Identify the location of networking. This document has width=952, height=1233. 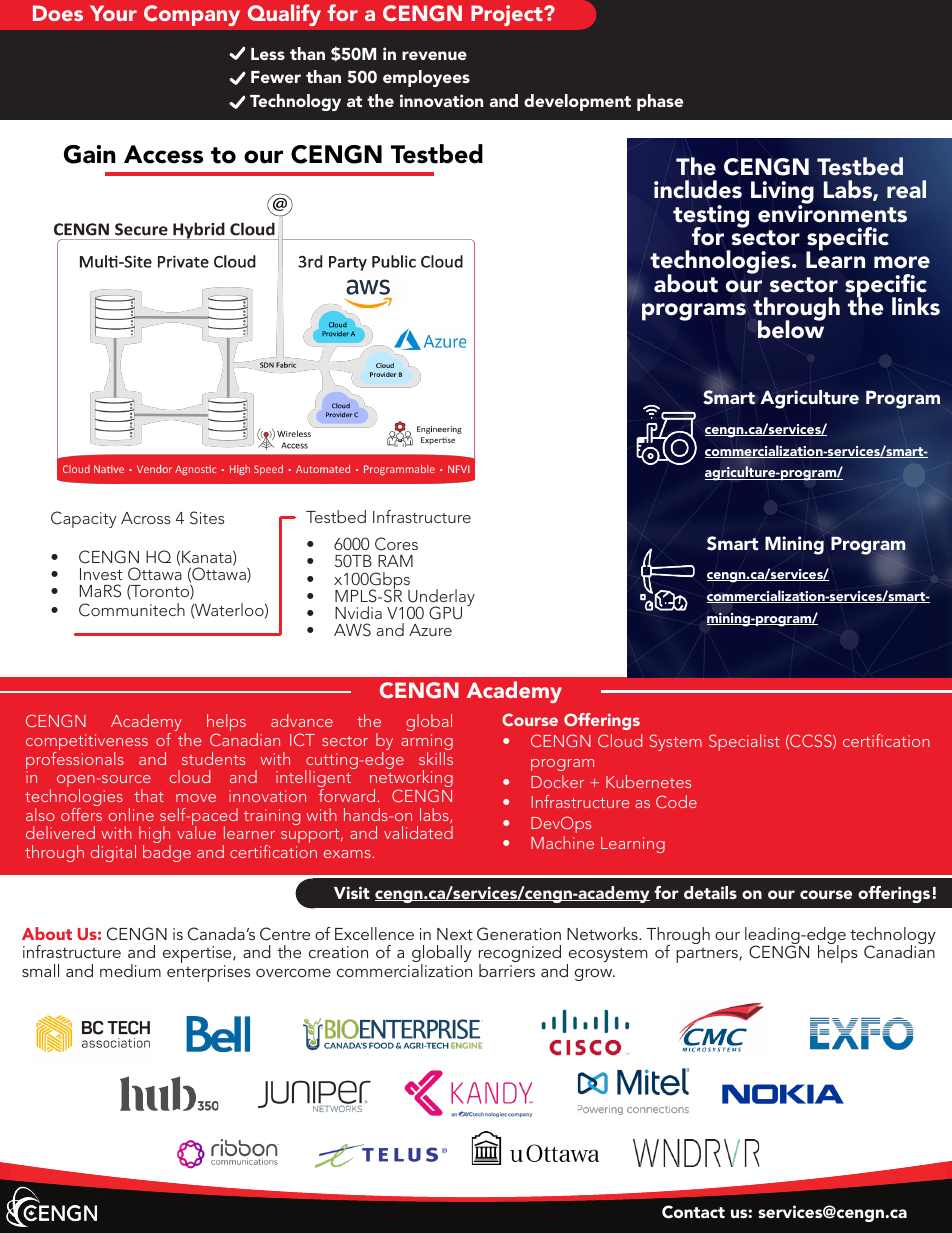
(411, 780).
